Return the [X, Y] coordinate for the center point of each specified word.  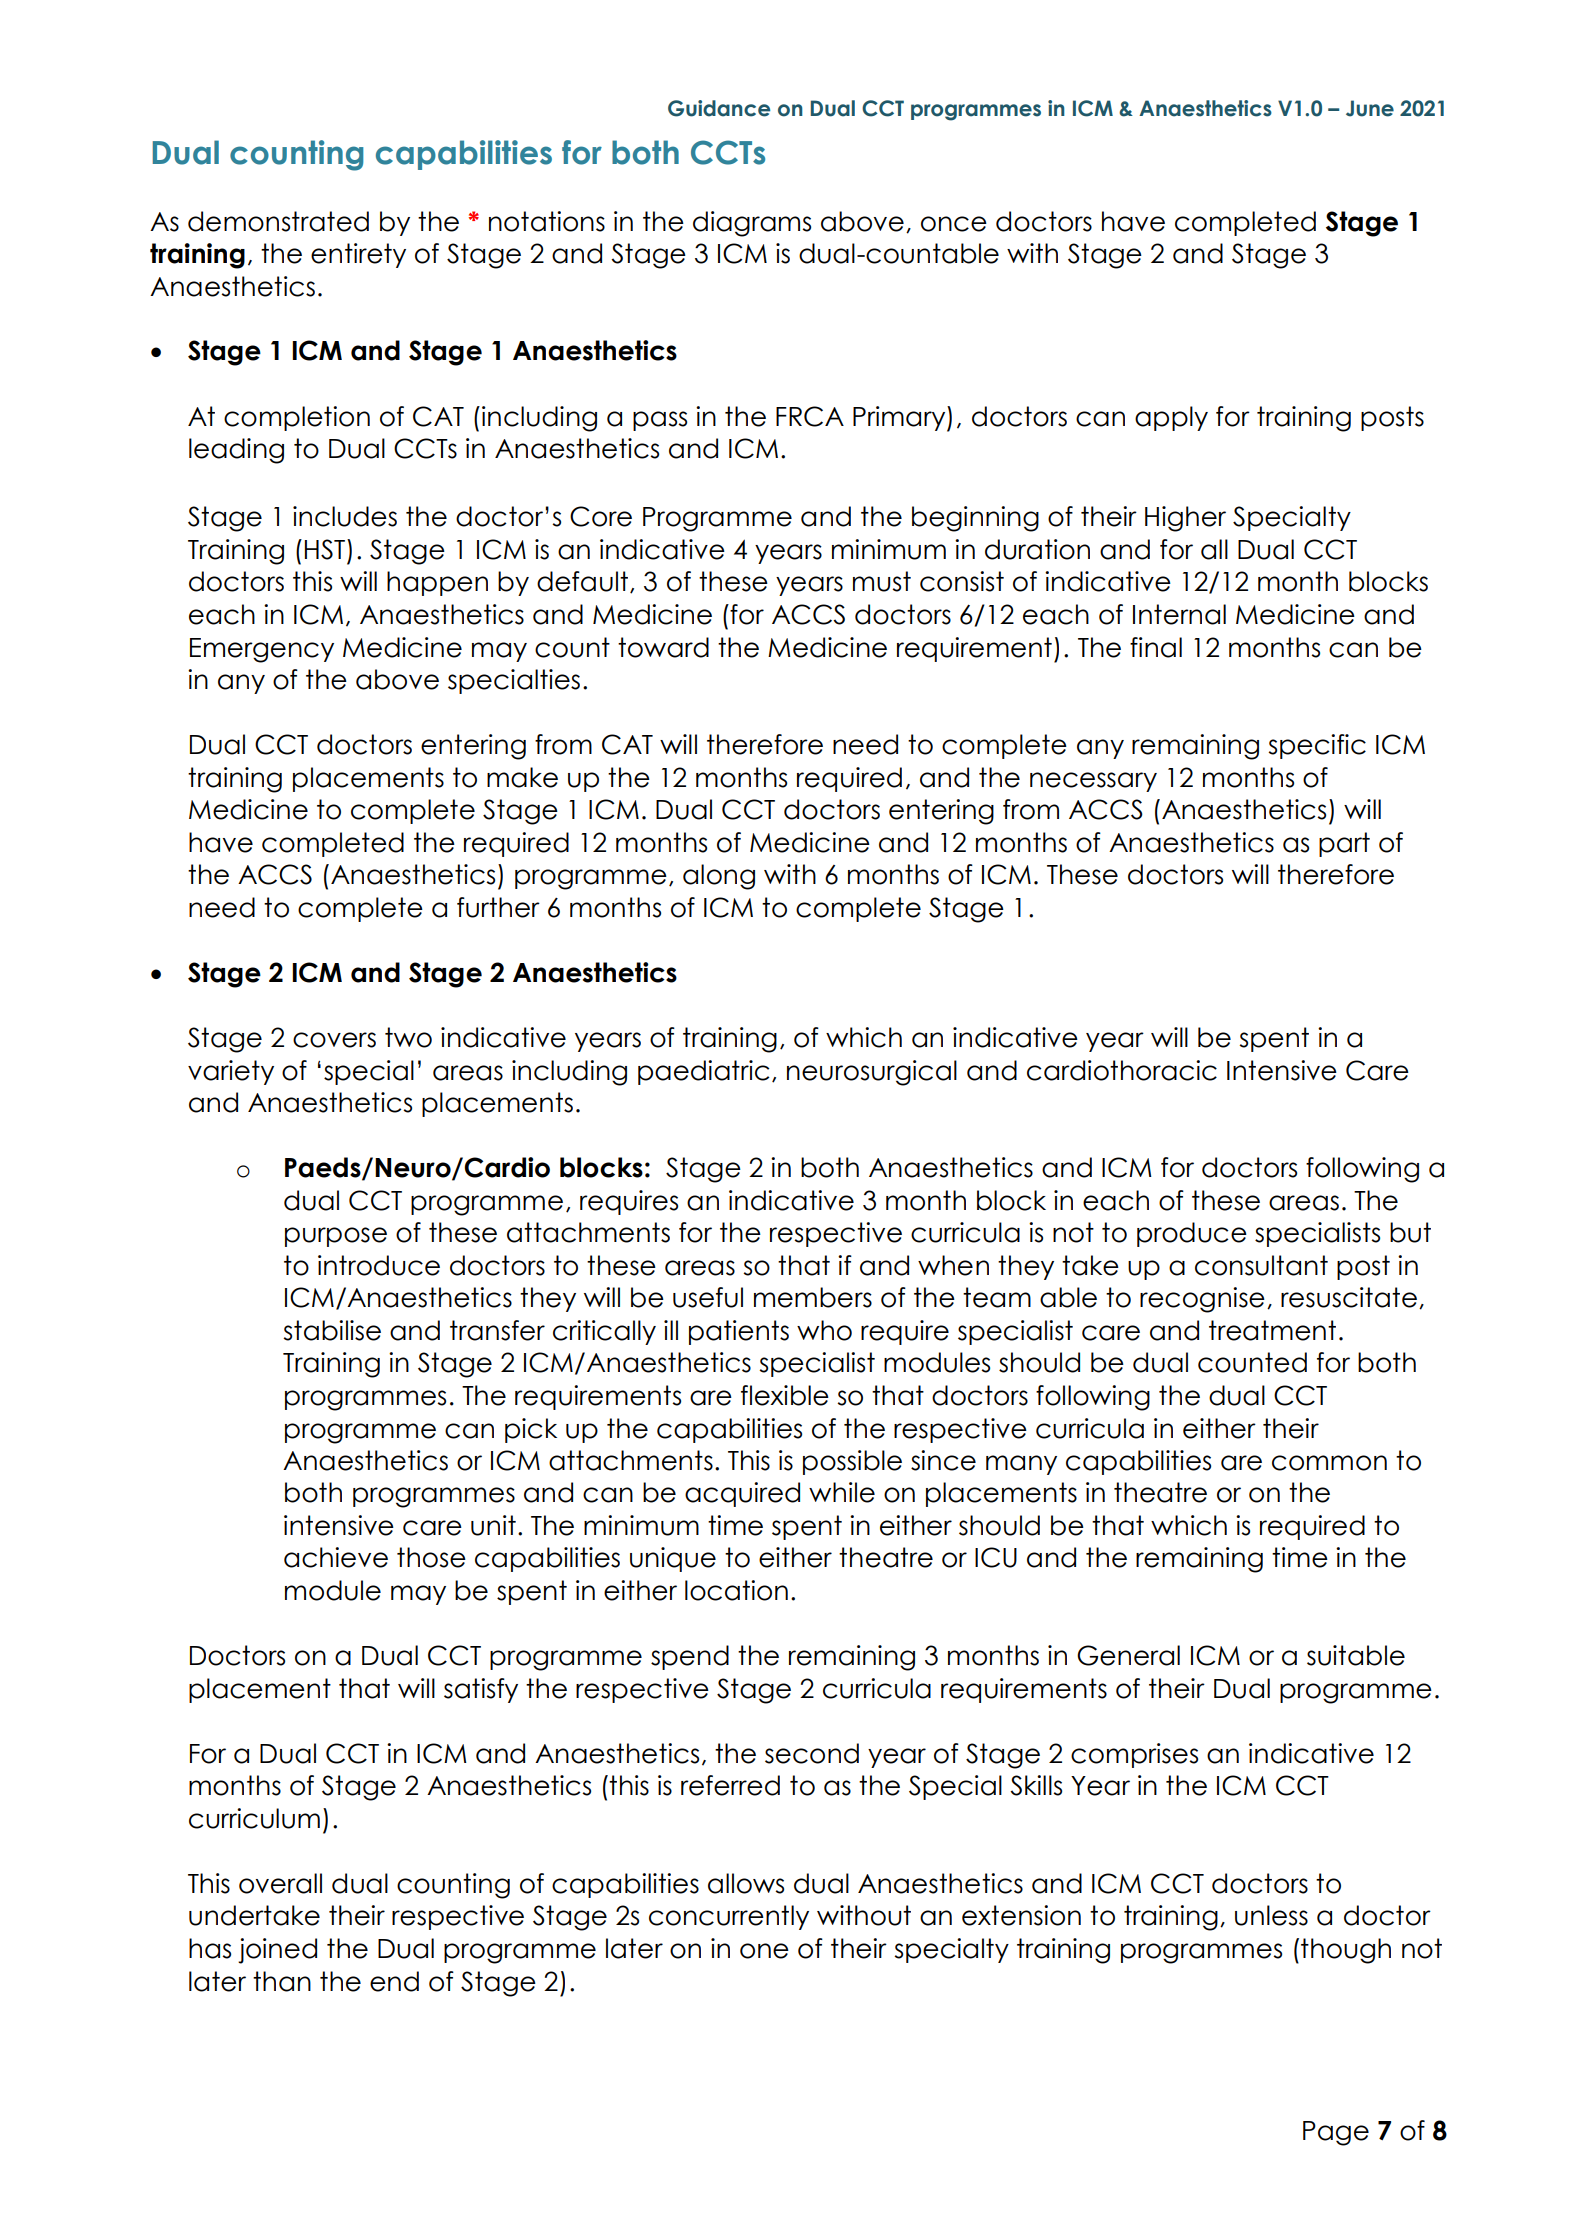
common [1329, 1463]
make [522, 777]
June [1370, 108]
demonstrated [278, 221]
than [282, 1981]
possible [852, 1462]
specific [1317, 746]
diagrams [752, 224]
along [719, 877]
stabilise [332, 1330]
